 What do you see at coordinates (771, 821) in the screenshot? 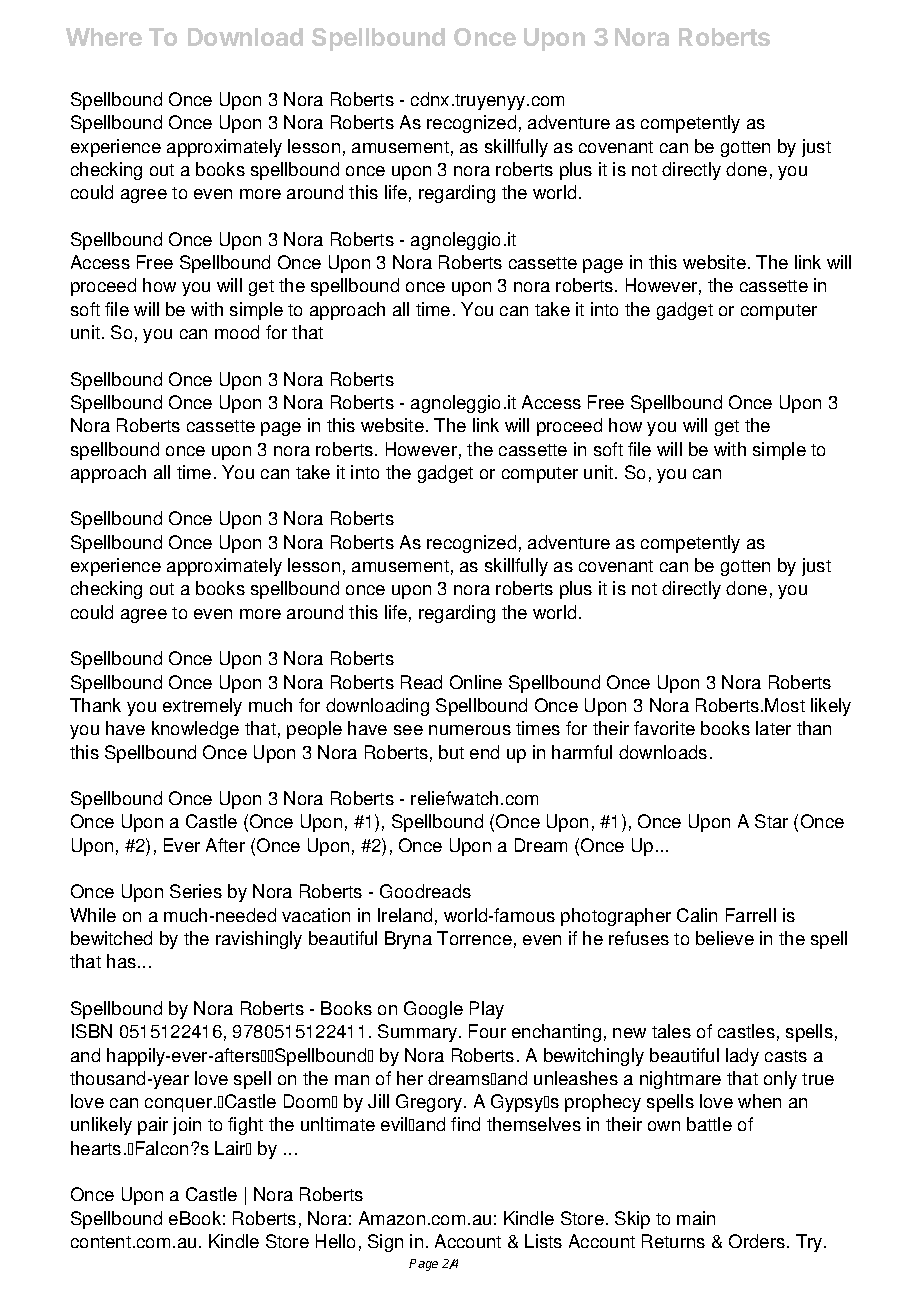
I see `Star` at bounding box center [771, 821].
